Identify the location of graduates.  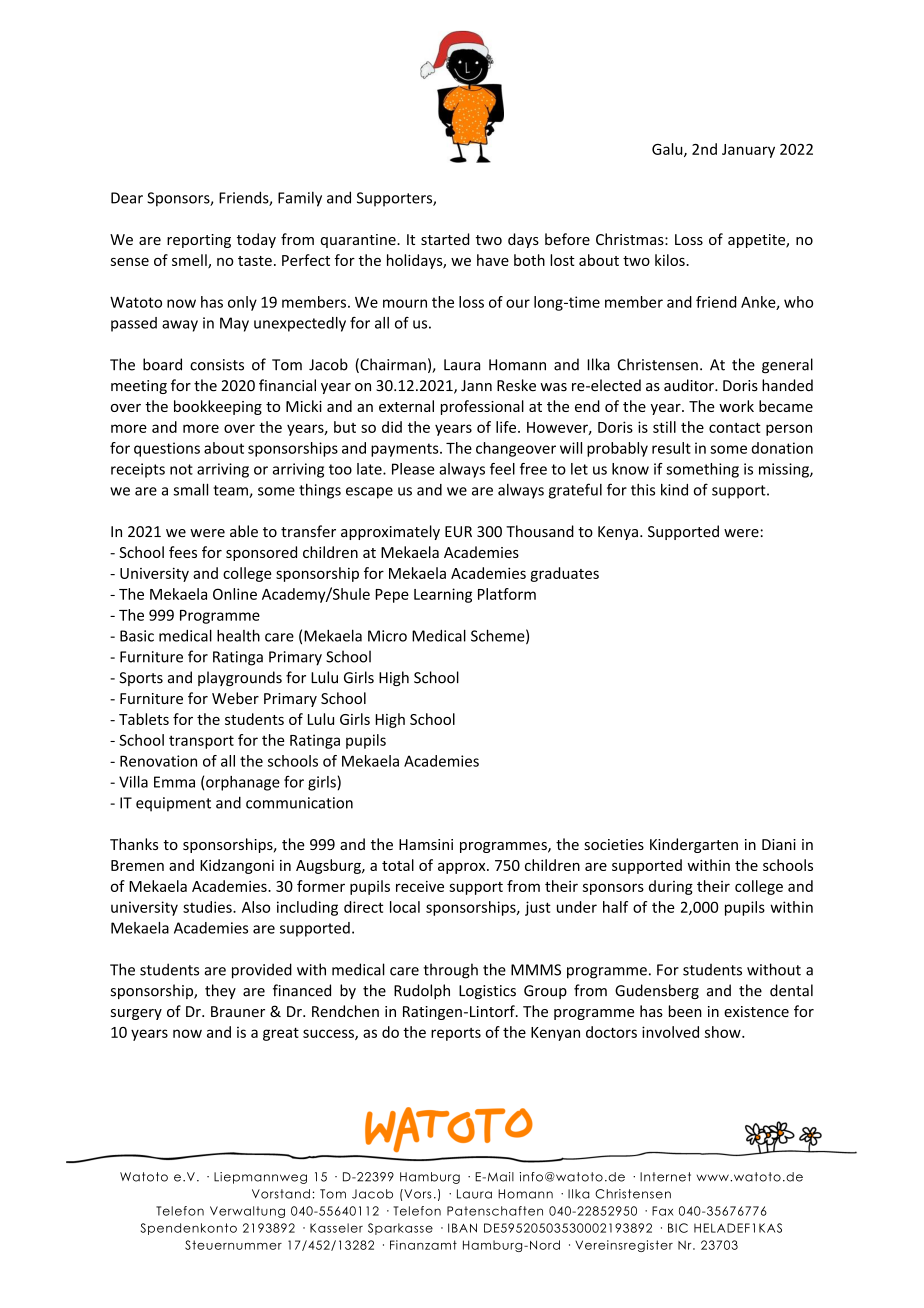
(564, 574).
